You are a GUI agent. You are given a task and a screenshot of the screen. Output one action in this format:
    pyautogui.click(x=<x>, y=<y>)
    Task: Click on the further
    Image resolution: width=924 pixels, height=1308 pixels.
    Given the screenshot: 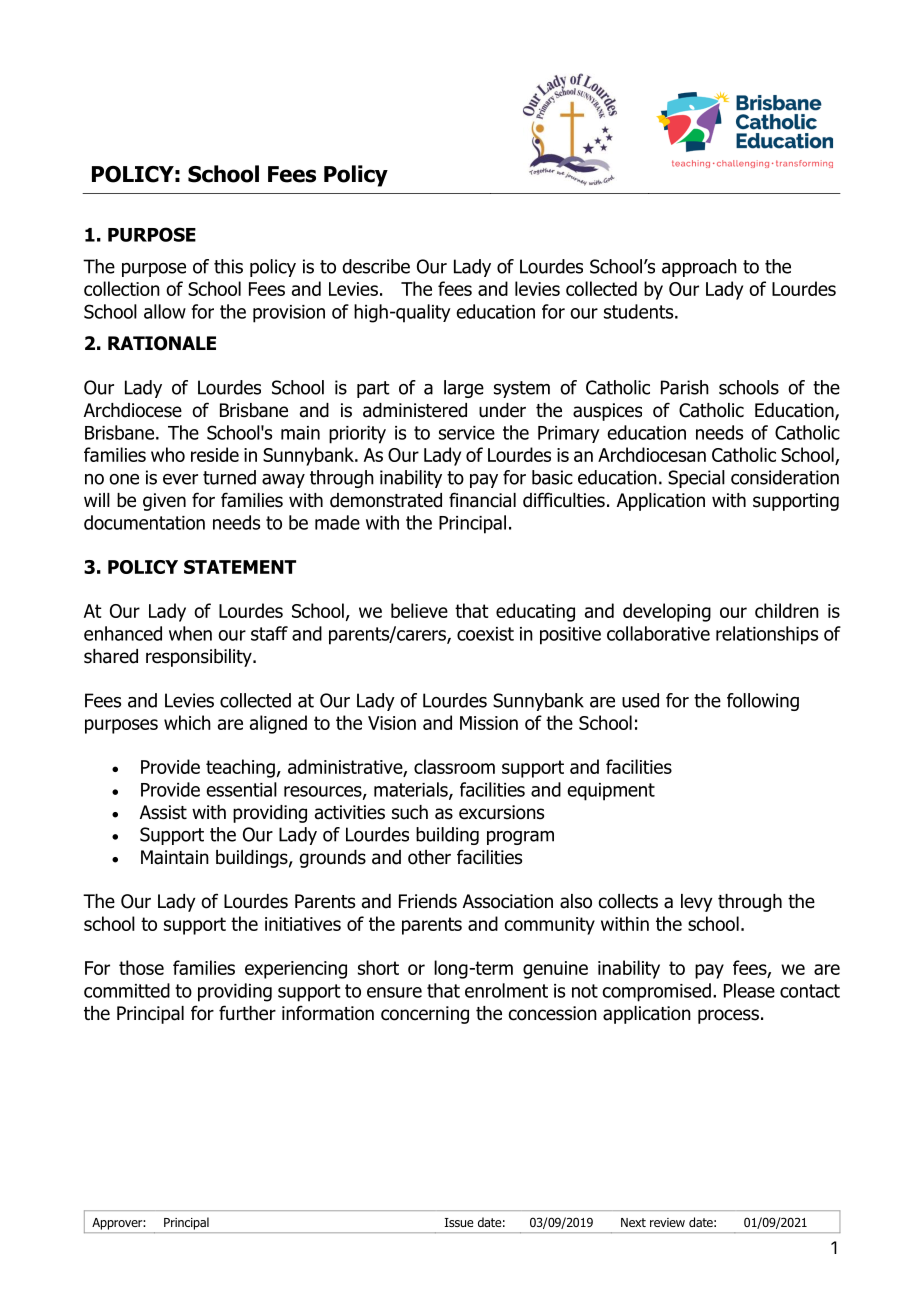 What is the action you would take?
    pyautogui.click(x=247, y=1013)
